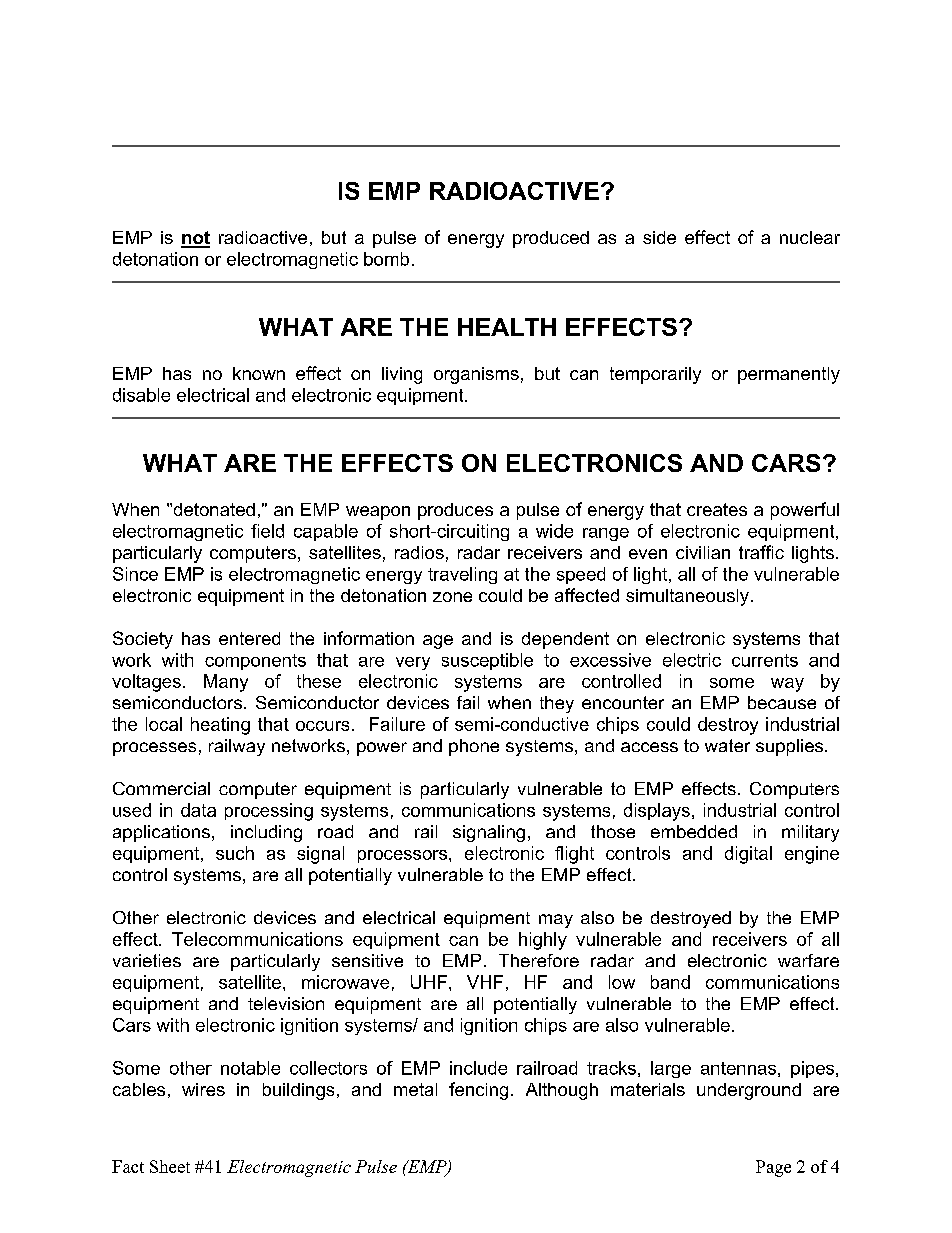  Describe the element at coordinates (170, 1166) in the image. I see `Sheet` at that location.
